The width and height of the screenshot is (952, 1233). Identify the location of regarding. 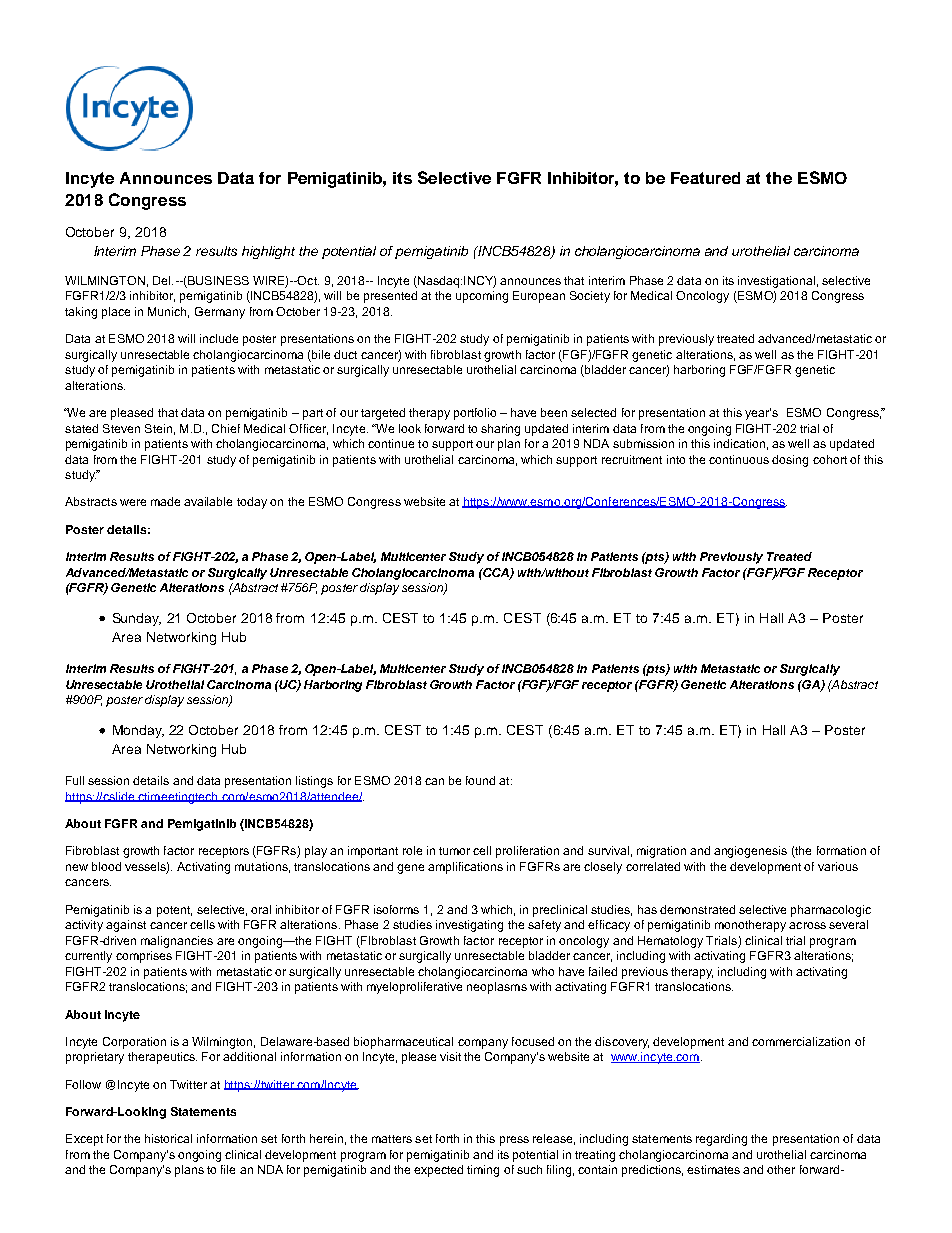
(721, 1140).
